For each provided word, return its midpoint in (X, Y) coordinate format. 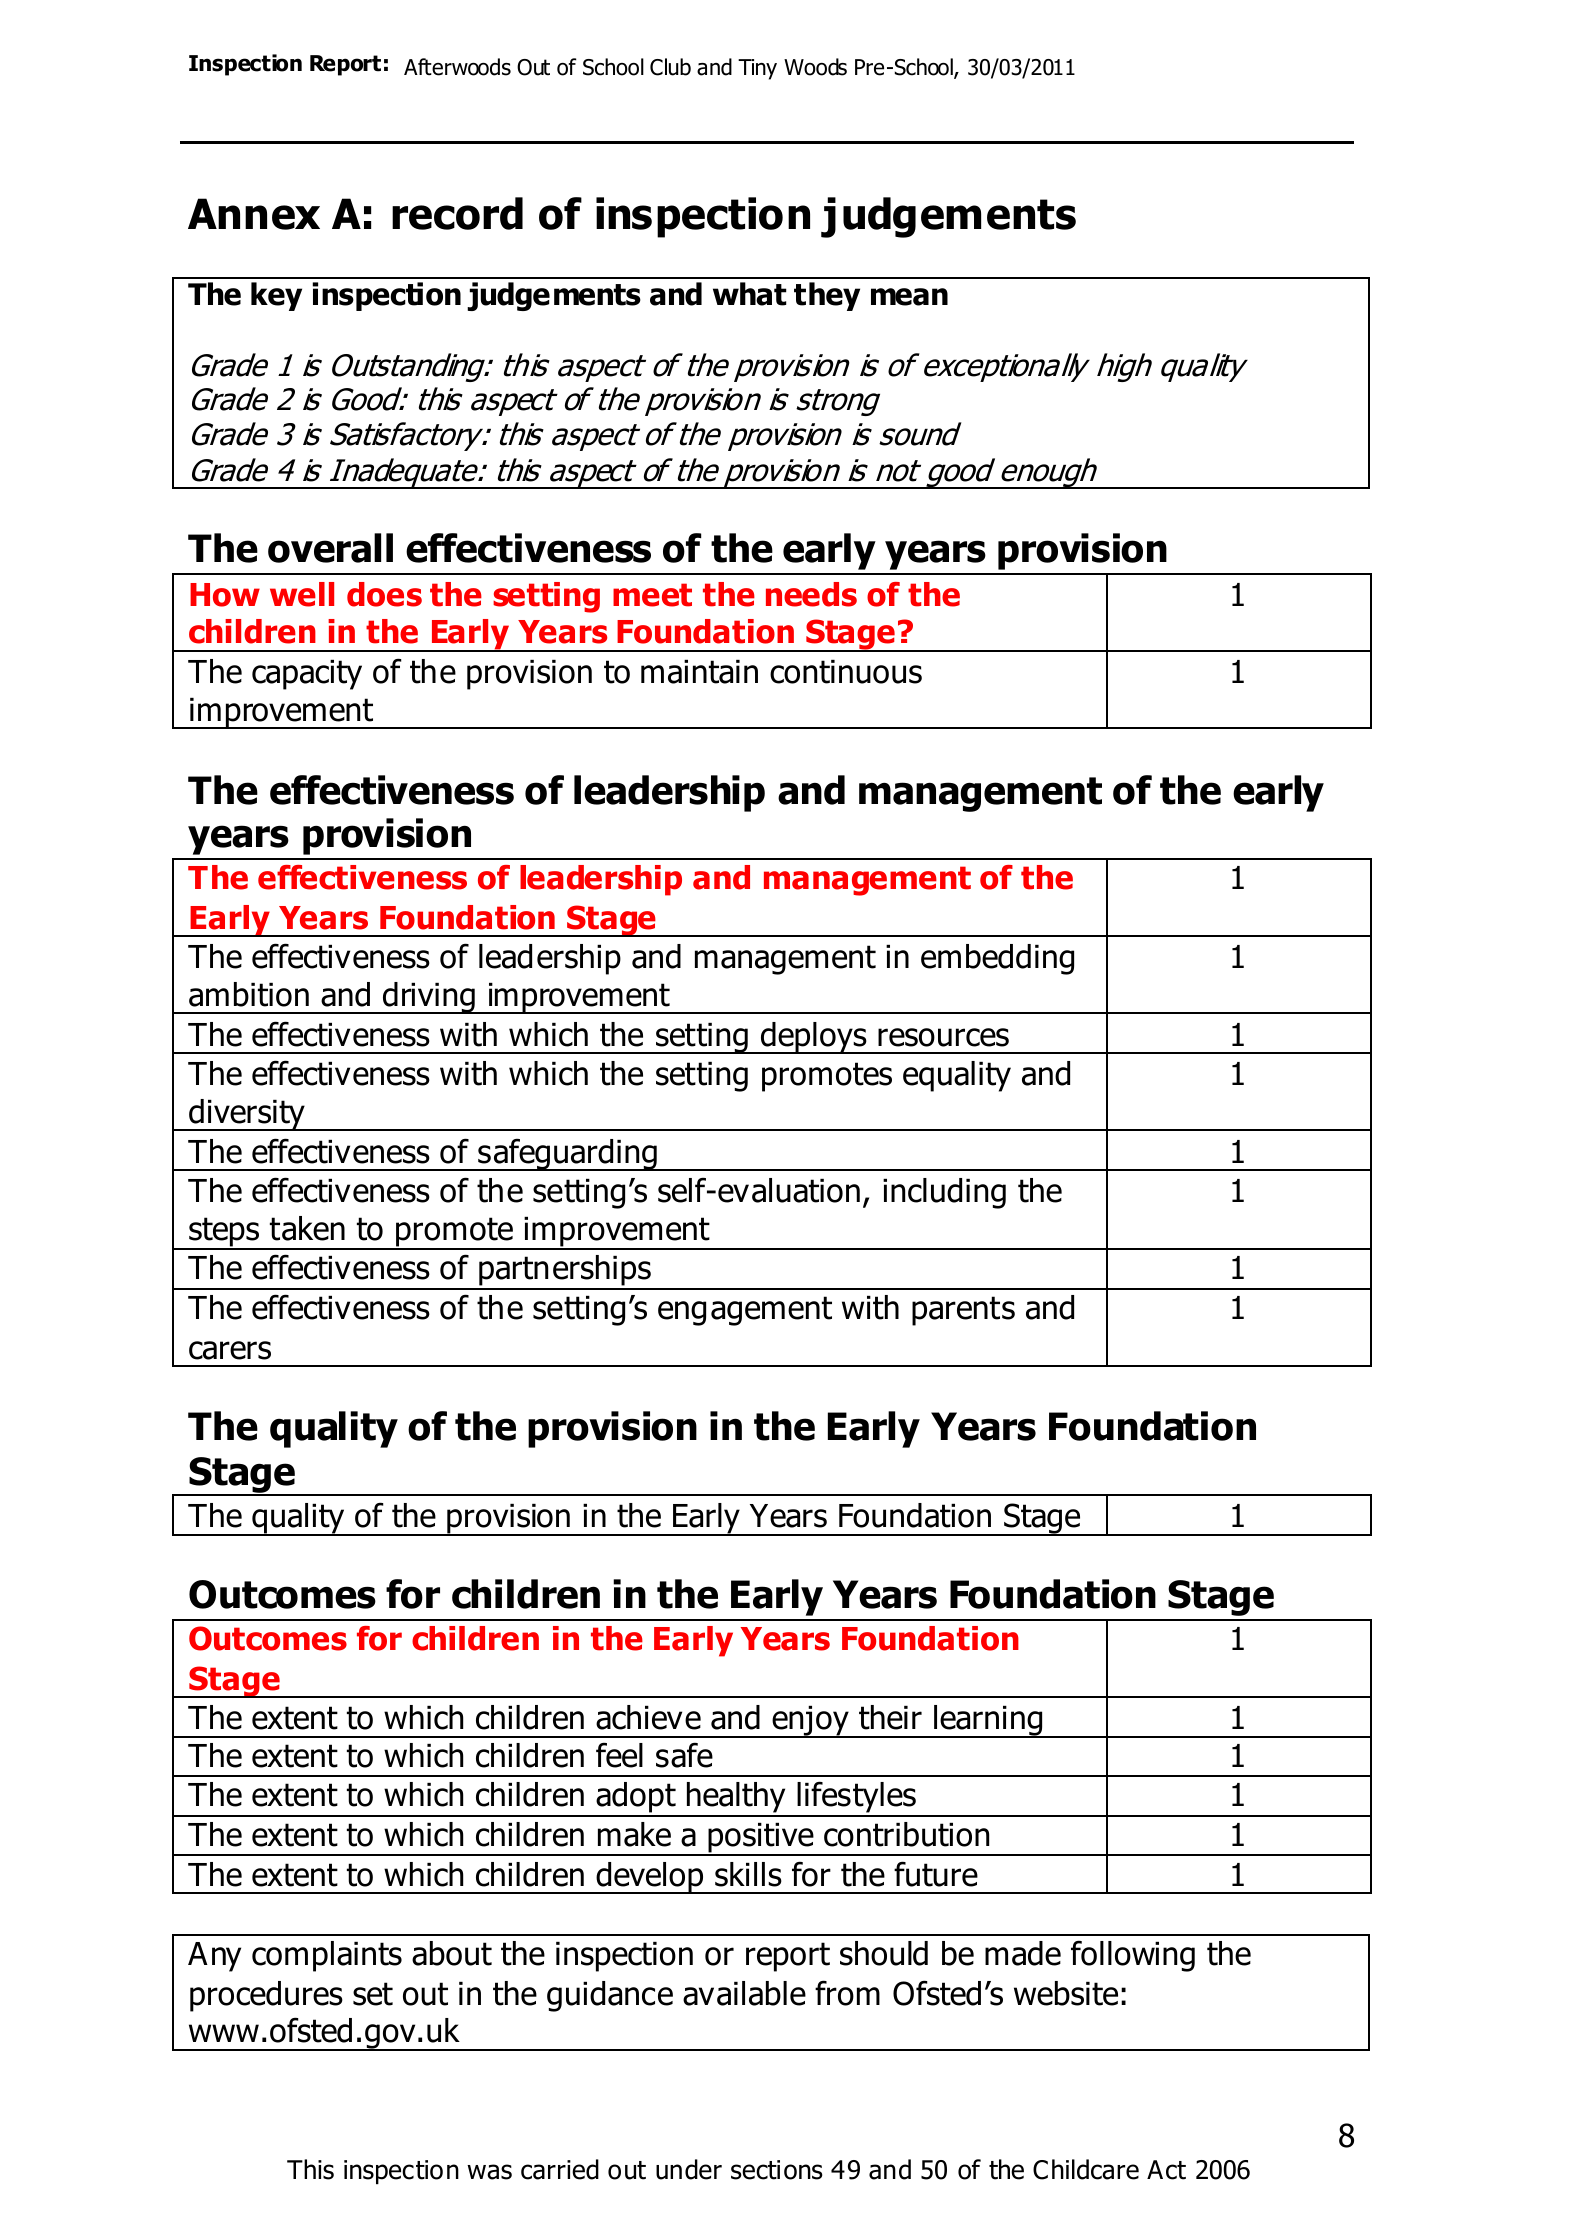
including (944, 1193)
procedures (266, 1996)
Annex (254, 214)
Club (670, 67)
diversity (247, 1115)
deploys (813, 1038)
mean (909, 297)
